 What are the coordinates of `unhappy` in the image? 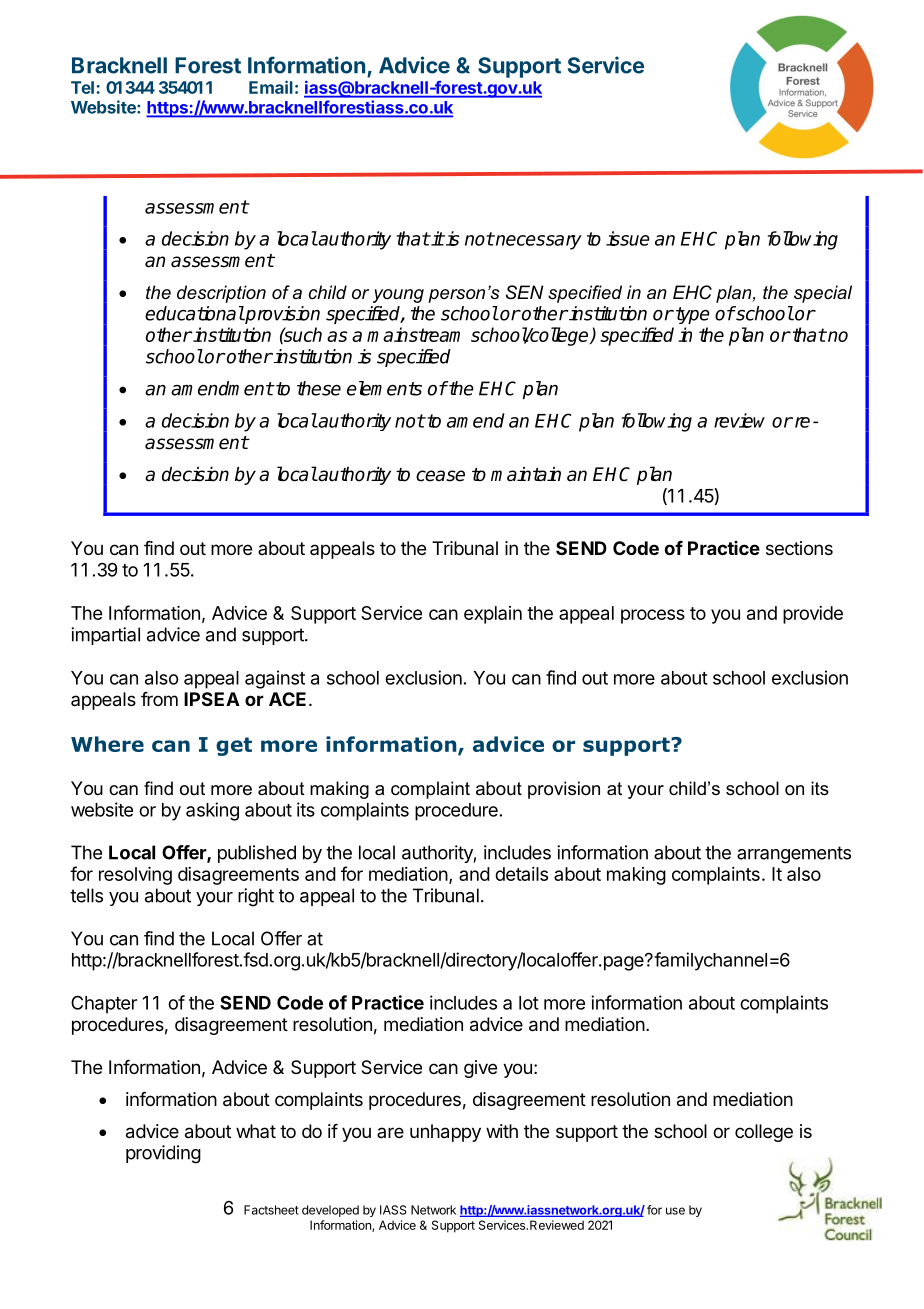 It's located at (445, 1133).
